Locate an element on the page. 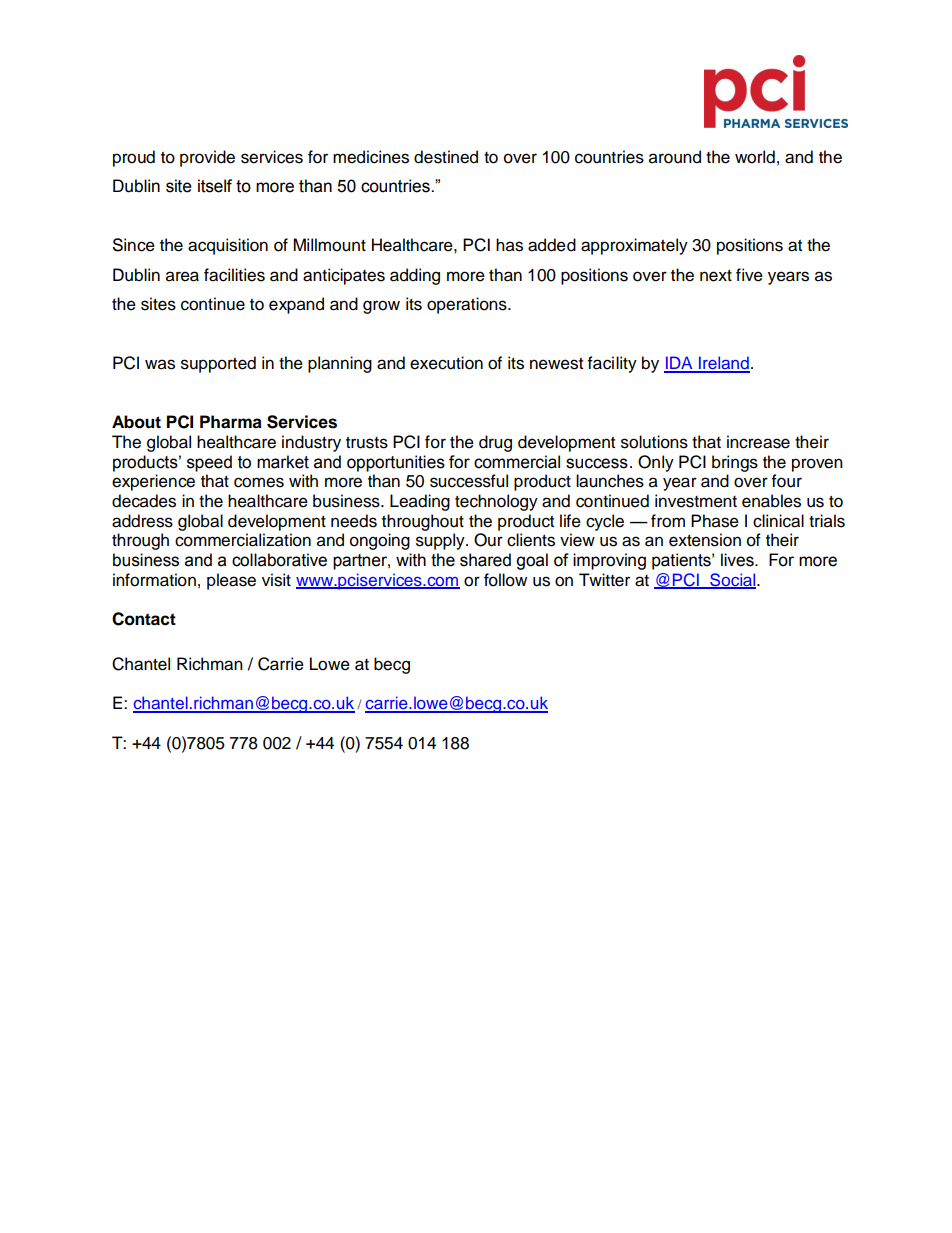 The image size is (952, 1233). brings is located at coordinates (735, 463).
